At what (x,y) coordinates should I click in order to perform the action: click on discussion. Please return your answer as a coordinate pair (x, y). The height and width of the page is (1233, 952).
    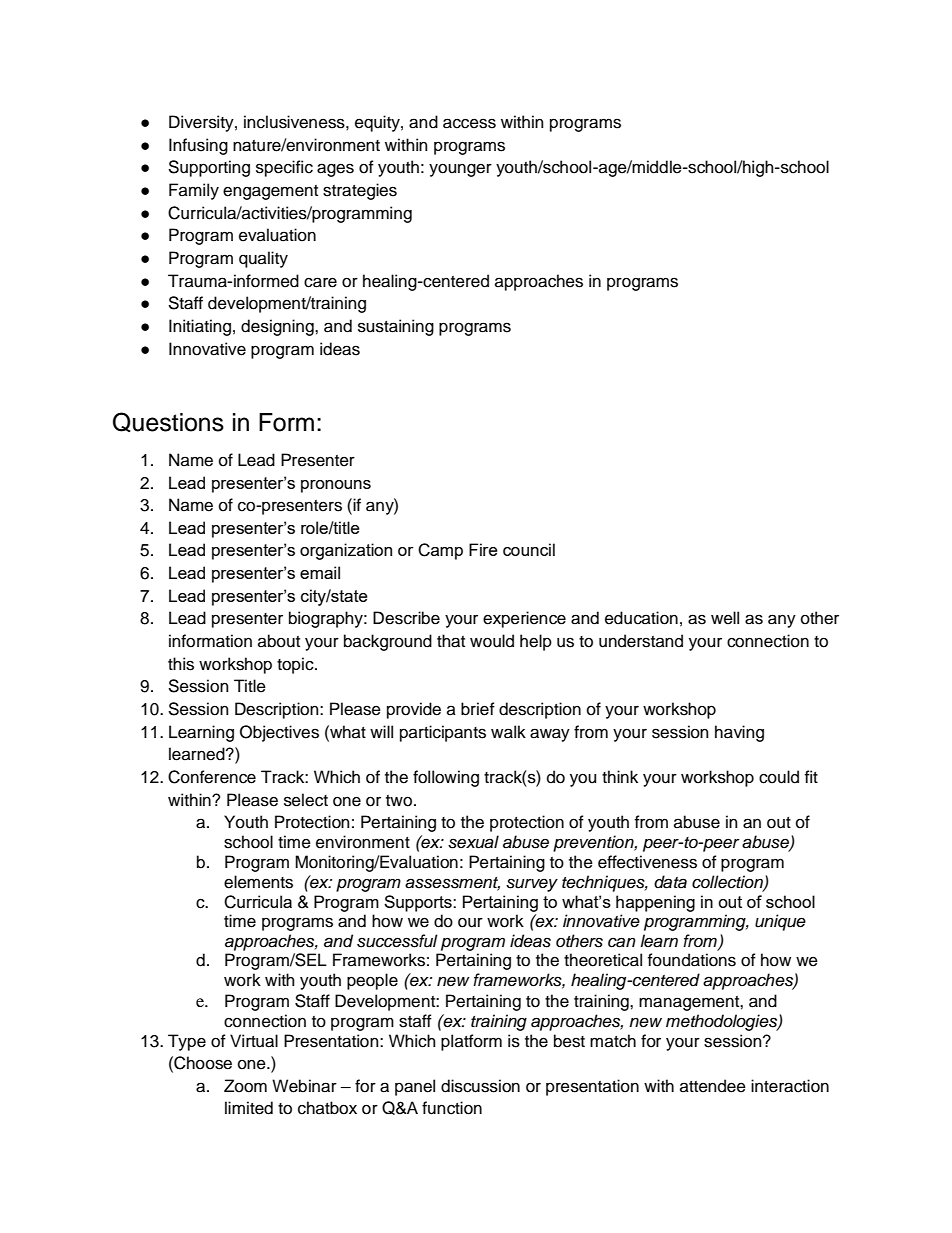
    Looking at the image, I should click on (480, 1086).
